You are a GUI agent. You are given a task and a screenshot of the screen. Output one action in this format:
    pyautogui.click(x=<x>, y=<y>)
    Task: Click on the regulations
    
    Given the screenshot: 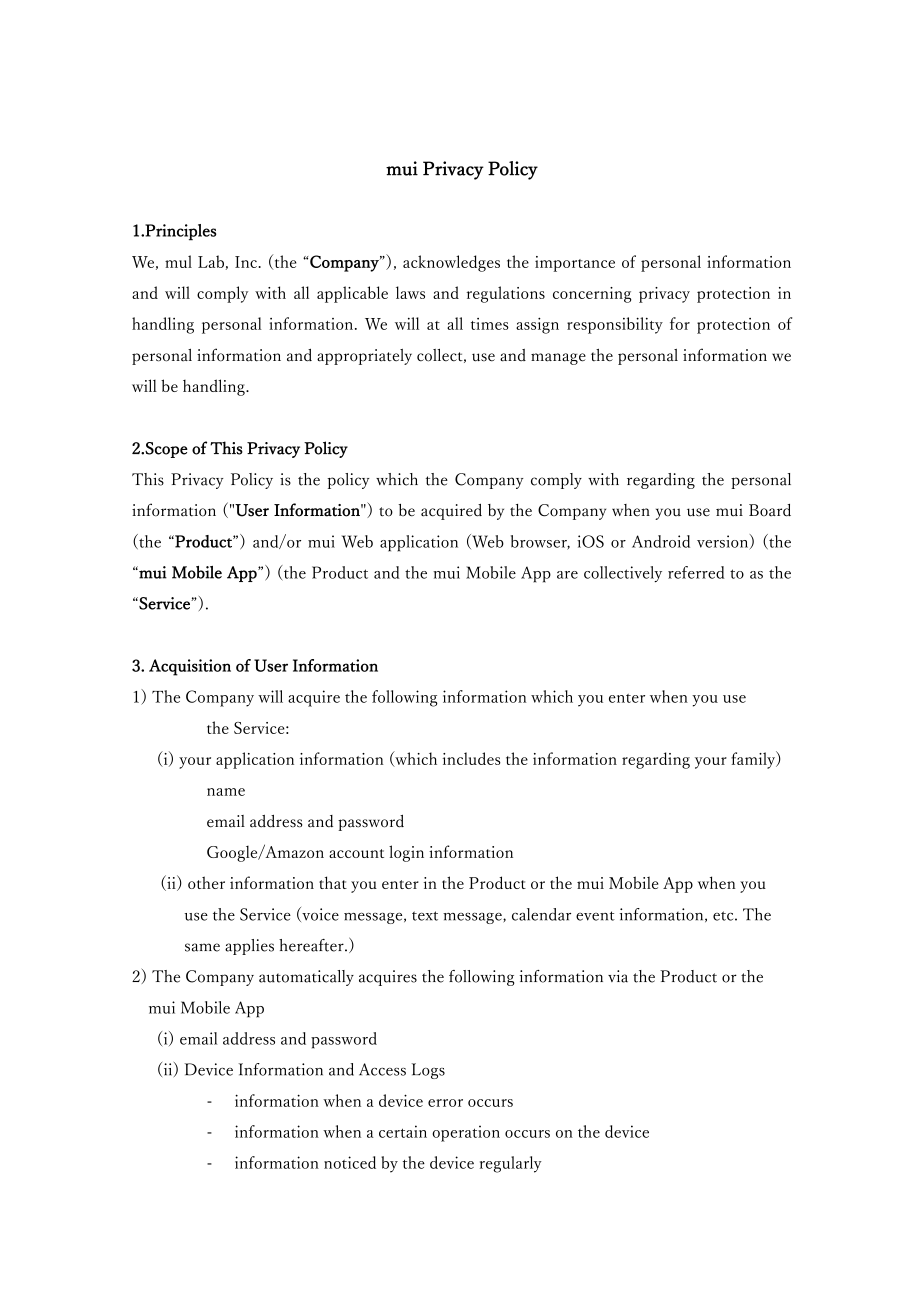 What is the action you would take?
    pyautogui.click(x=506, y=294)
